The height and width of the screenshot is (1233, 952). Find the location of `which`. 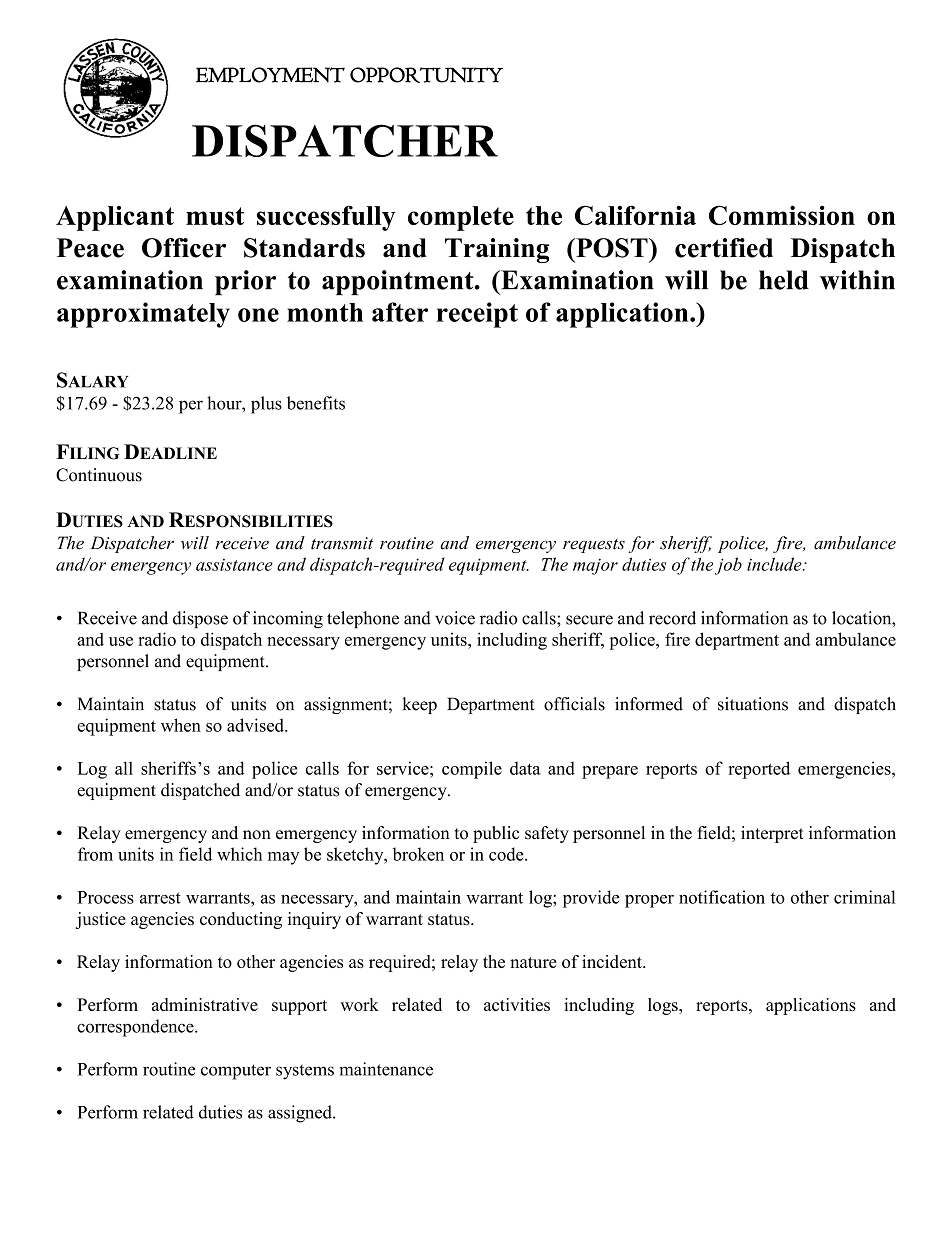

which is located at coordinates (239, 854).
